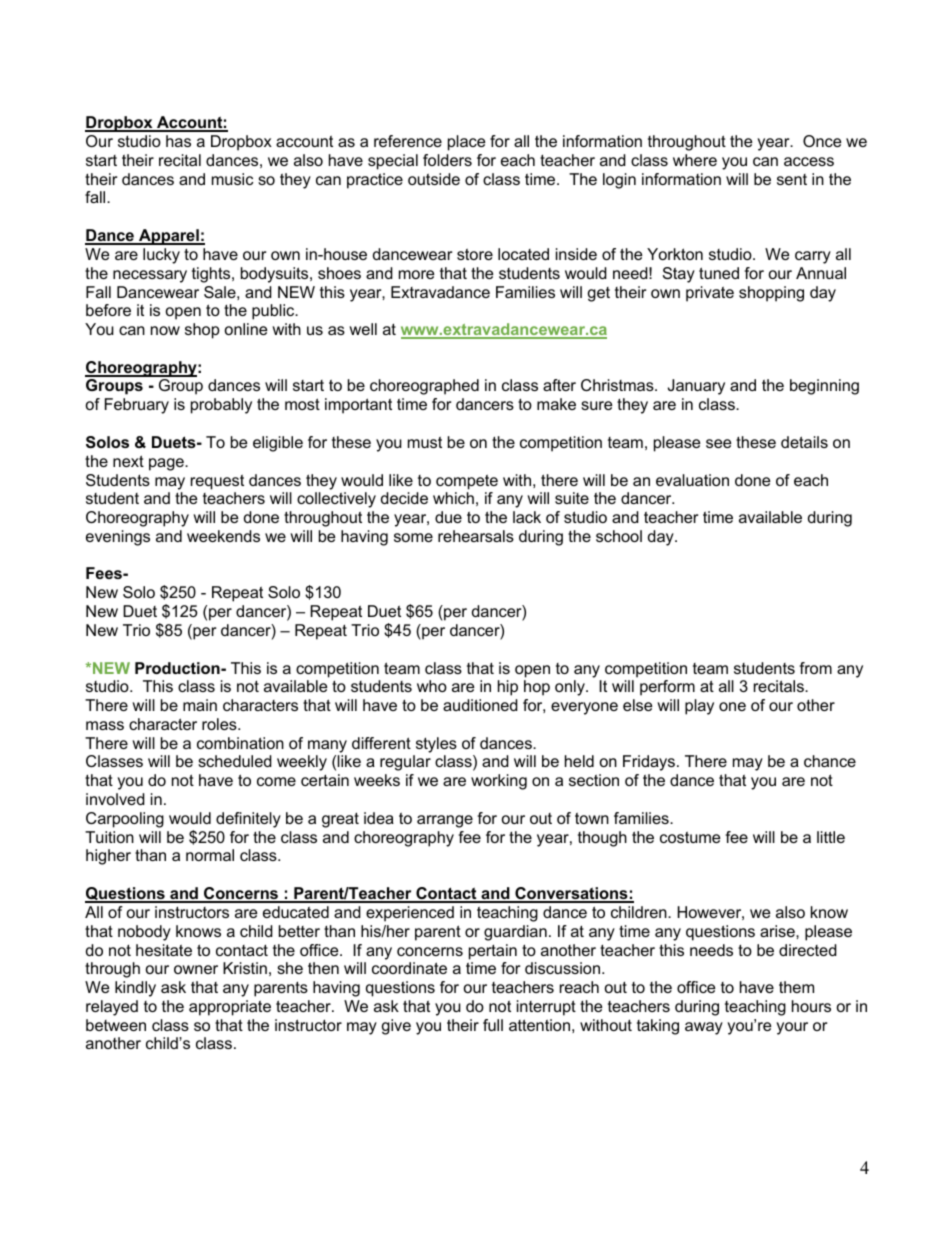 This screenshot has width=952, height=1233. Describe the element at coordinates (232, 179) in the screenshot. I see `music` at that location.
